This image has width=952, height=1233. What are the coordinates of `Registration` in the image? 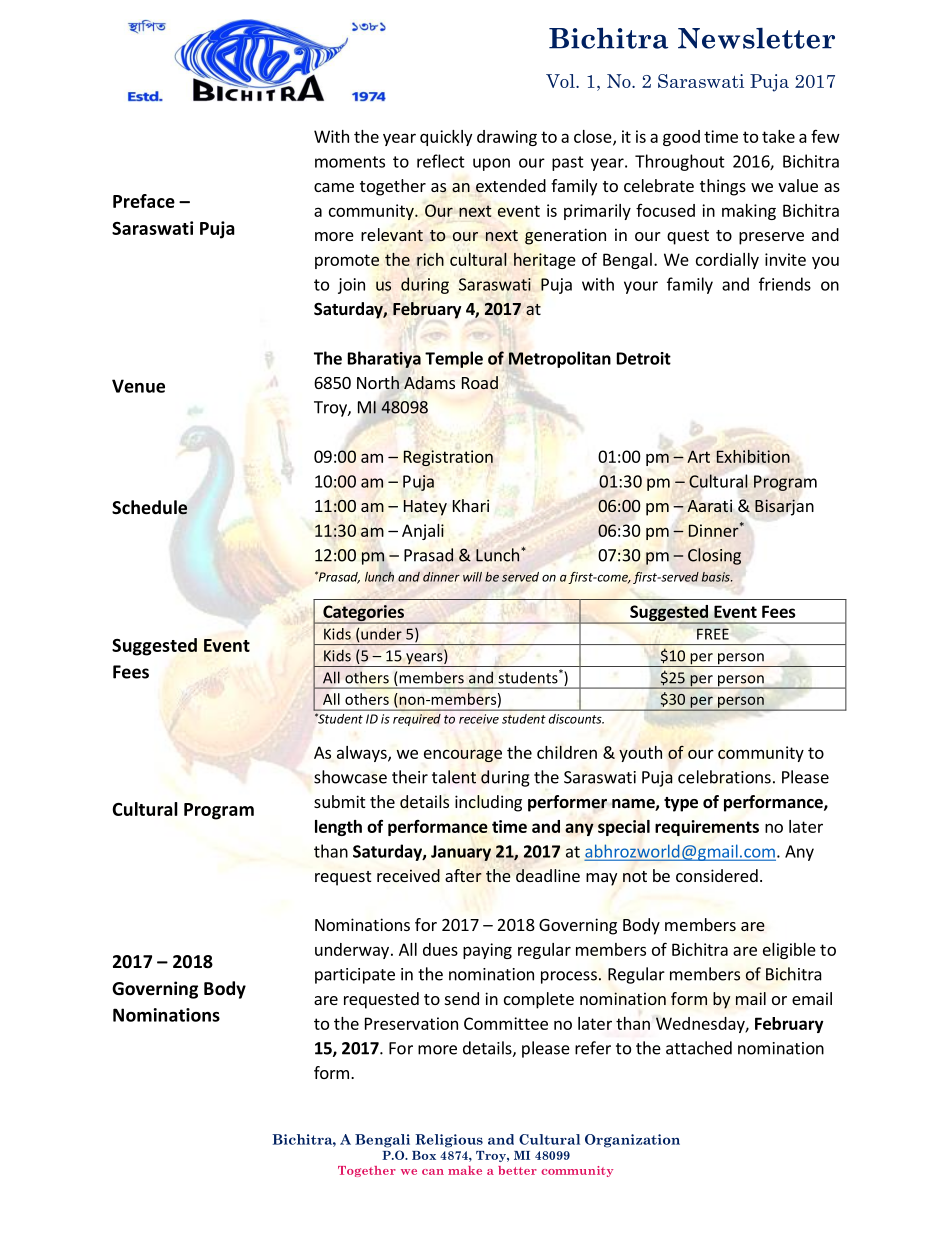 It's located at (448, 458).
